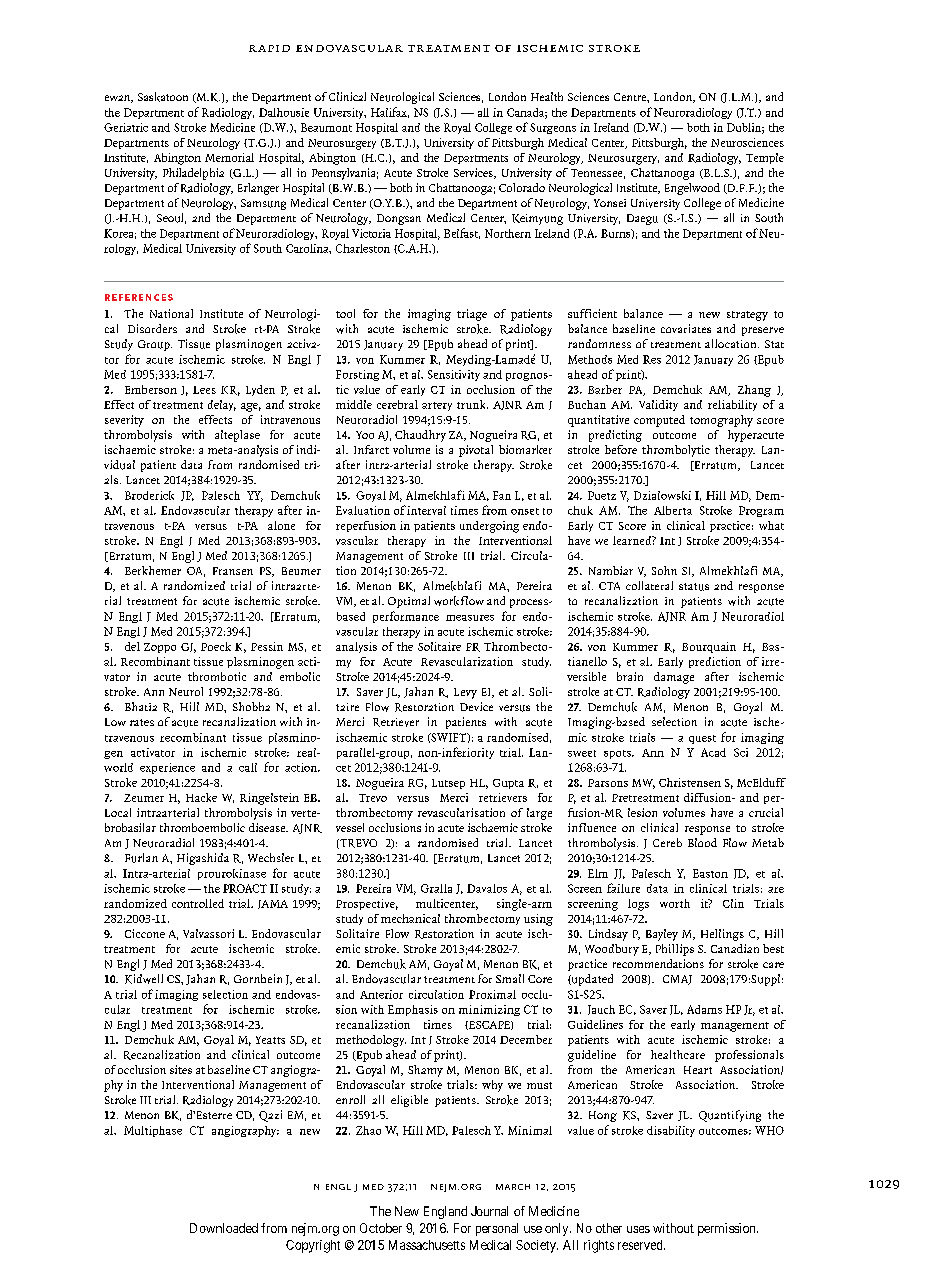 The image size is (952, 1270). What do you see at coordinates (224, 1228) in the screenshot?
I see `Downloaded` at bounding box center [224, 1228].
